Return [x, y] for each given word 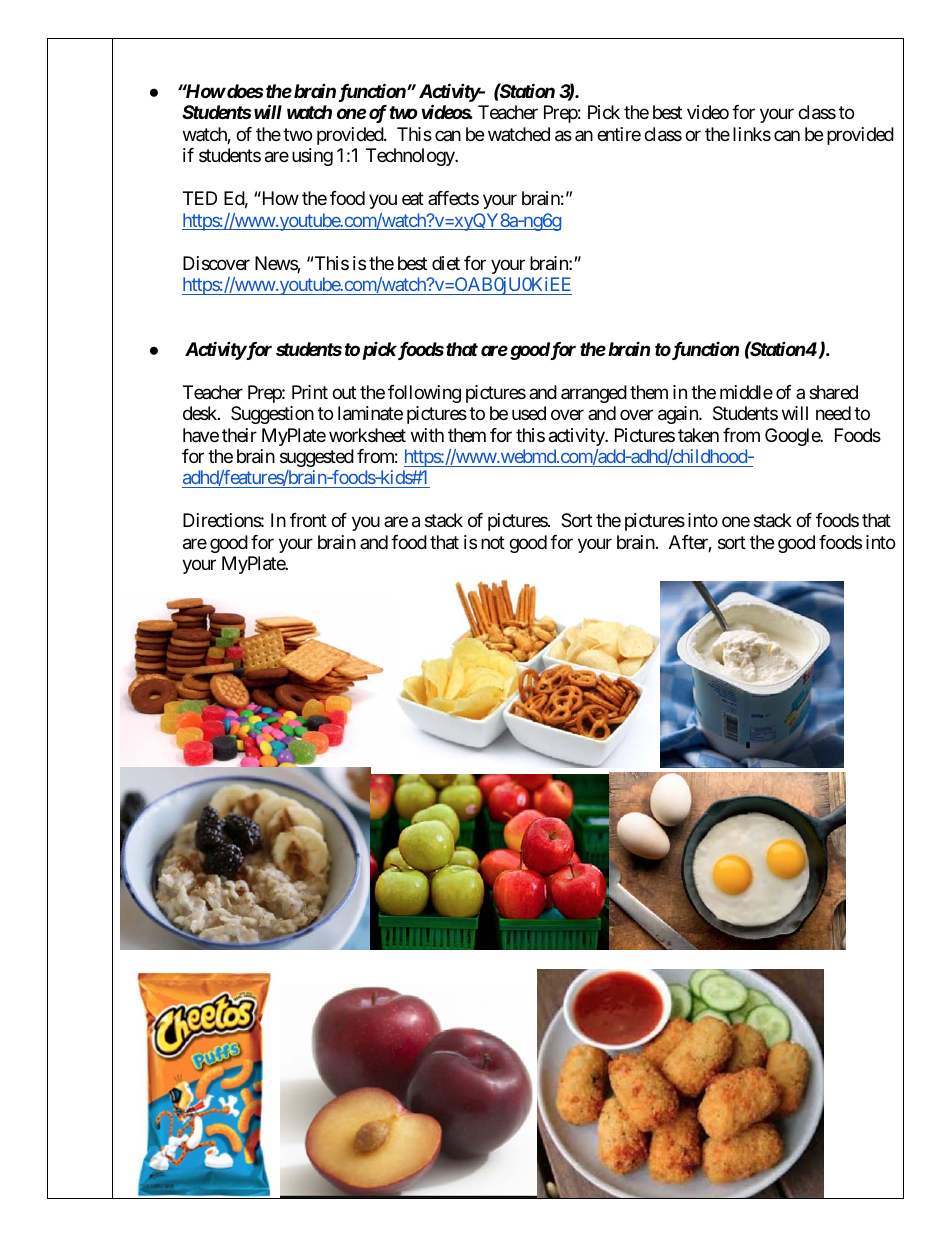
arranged [594, 394]
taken [698, 435]
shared [833, 392]
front [308, 520]
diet [446, 263]
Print [310, 392]
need [833, 413]
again [679, 415]
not [493, 542]
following [424, 394]
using [312, 157]
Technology [411, 157]
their [239, 435]
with [427, 435]
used [529, 413]
